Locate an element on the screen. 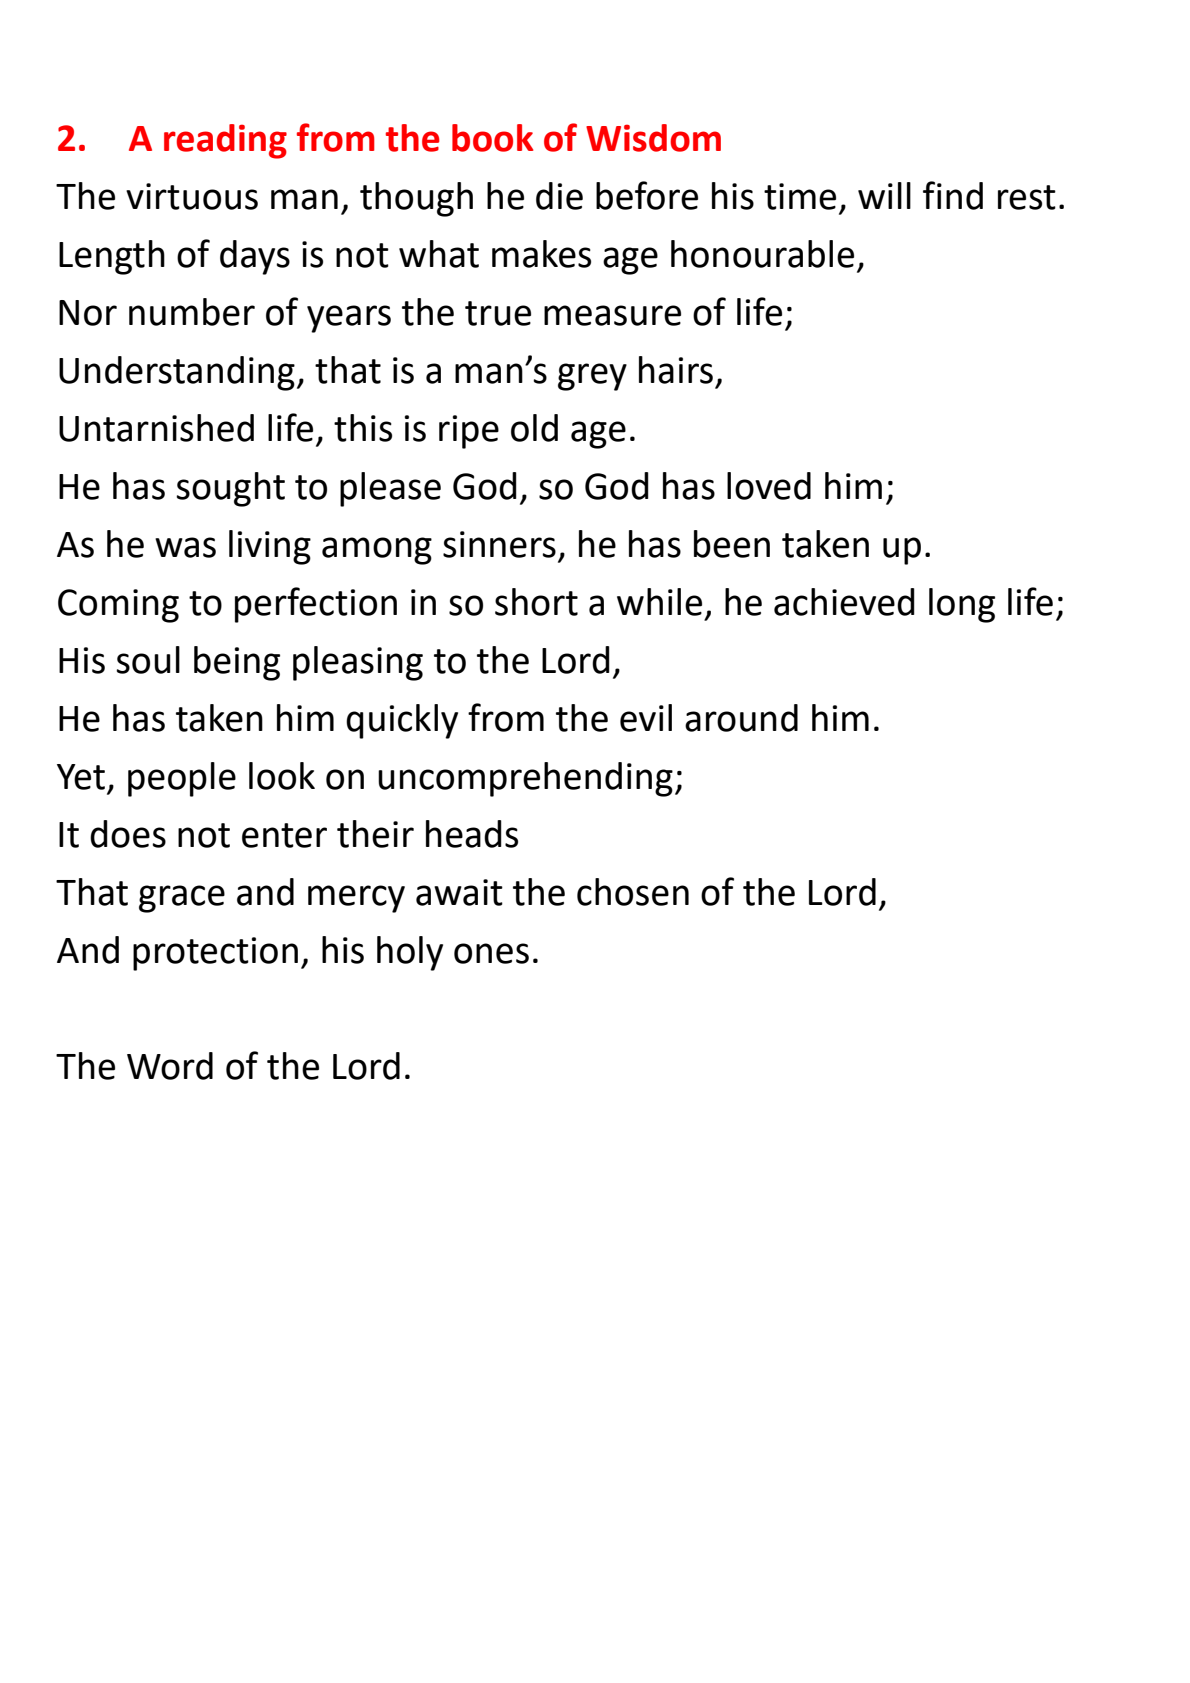 The width and height of the screenshot is (1190, 1683). Coming is located at coordinates (118, 606).
